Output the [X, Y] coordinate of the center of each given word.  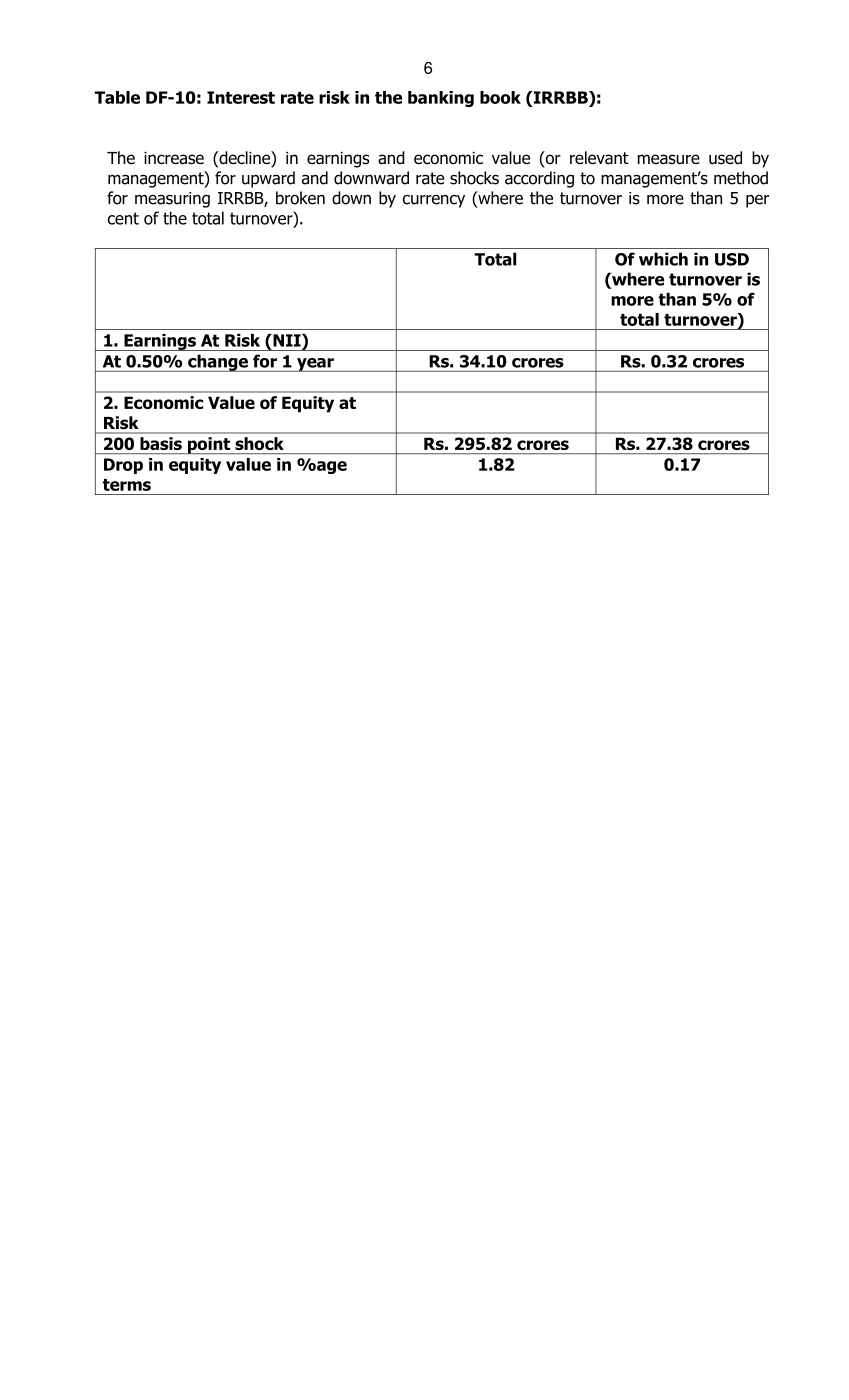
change [218, 363]
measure [669, 159]
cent [123, 218]
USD [732, 259]
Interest [241, 97]
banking [441, 99]
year [315, 365]
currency [434, 201]
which [663, 259]
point [209, 445]
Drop [123, 466]
